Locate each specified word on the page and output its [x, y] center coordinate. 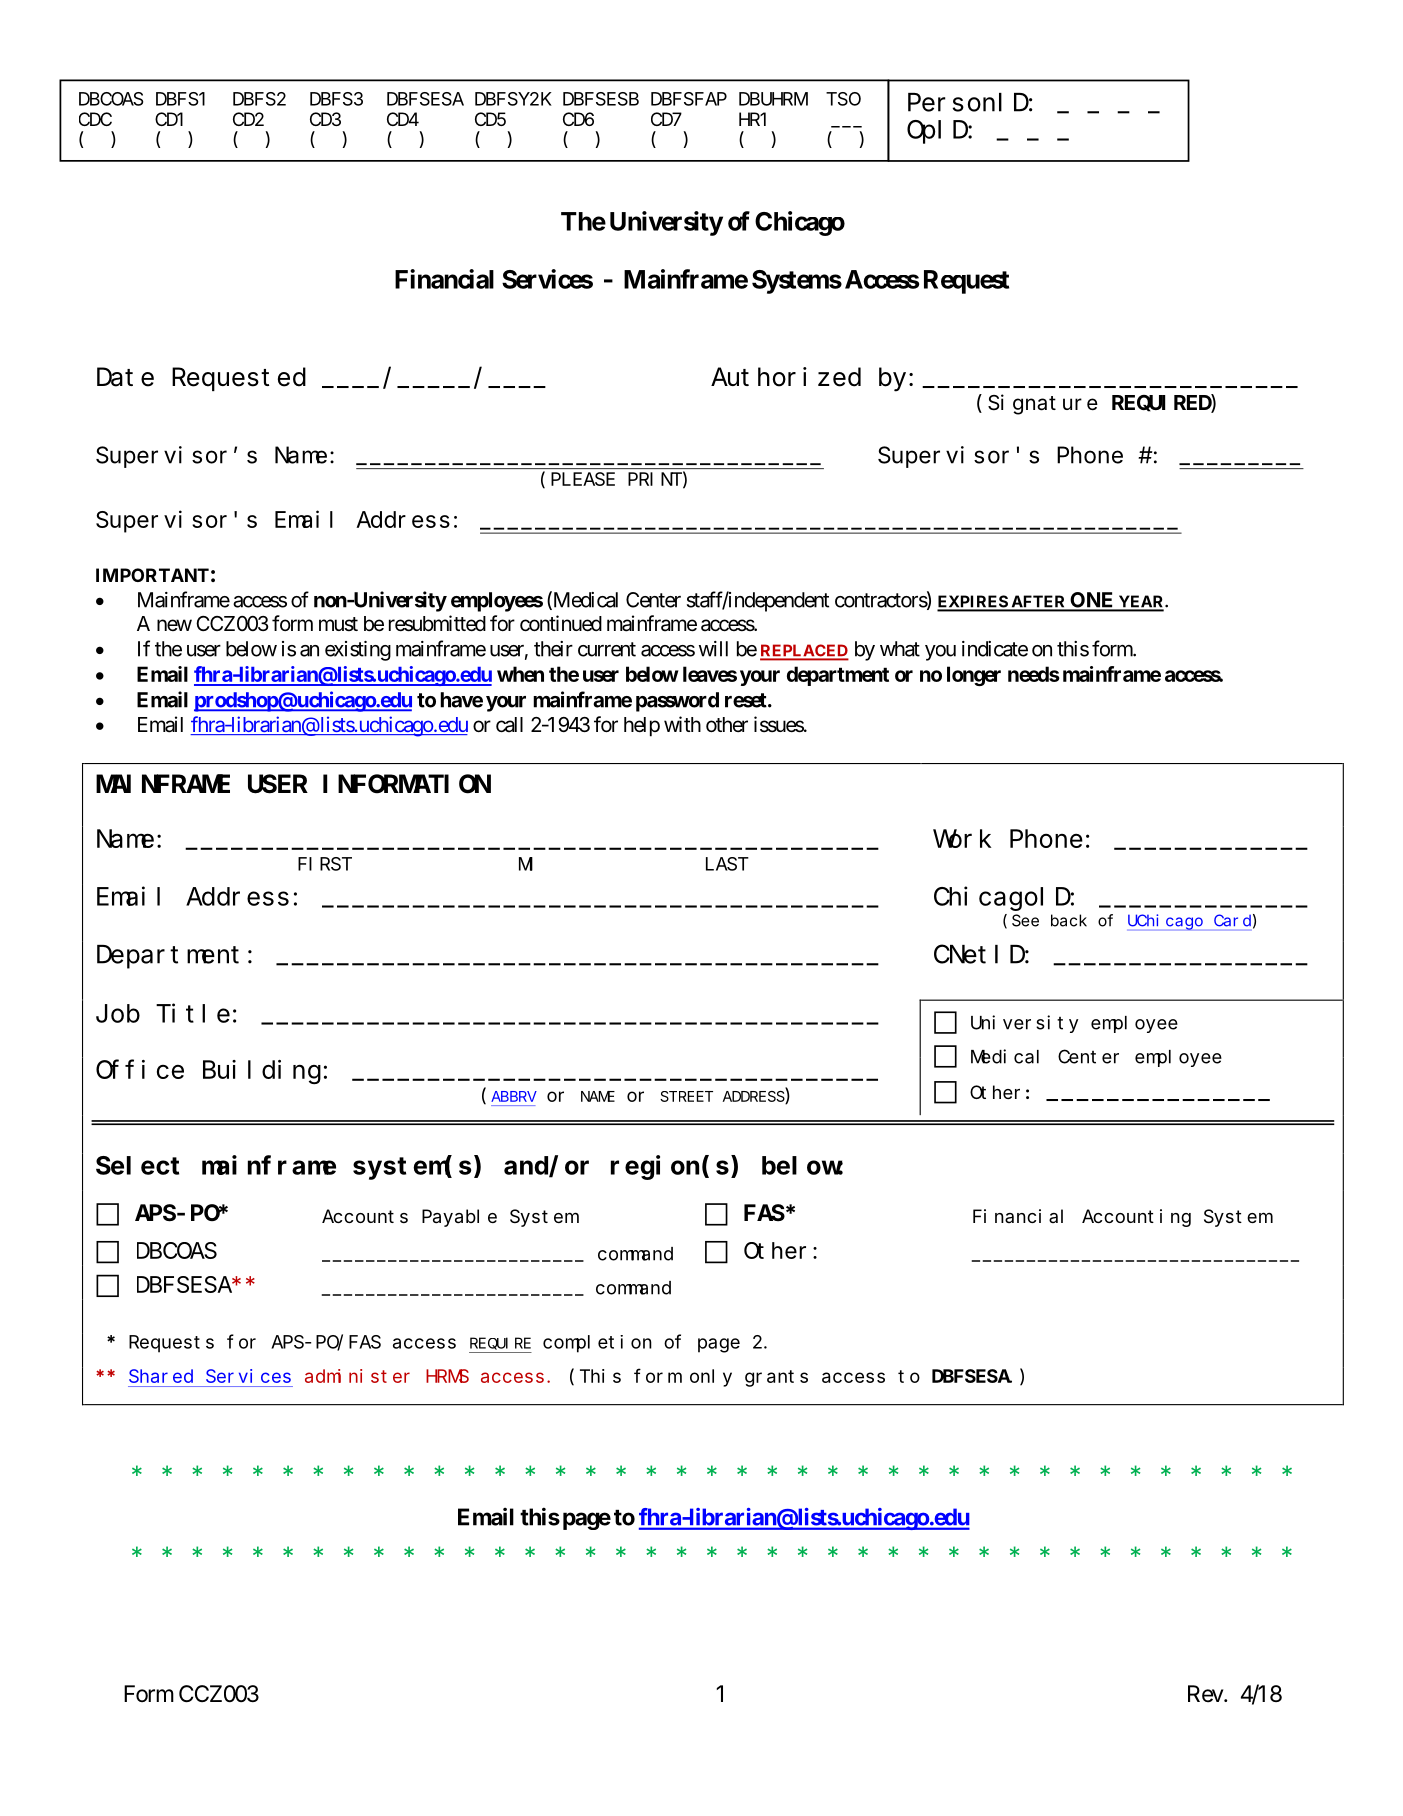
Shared [161, 1376]
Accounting [1136, 1218]
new [174, 625]
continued [561, 623]
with [682, 724]
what [900, 649]
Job [118, 1013]
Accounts [365, 1216]
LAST [727, 864]
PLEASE [583, 479]
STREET [686, 1096]
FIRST [325, 864]
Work [962, 838]
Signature [1043, 404]
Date [125, 378]
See [1025, 920]
